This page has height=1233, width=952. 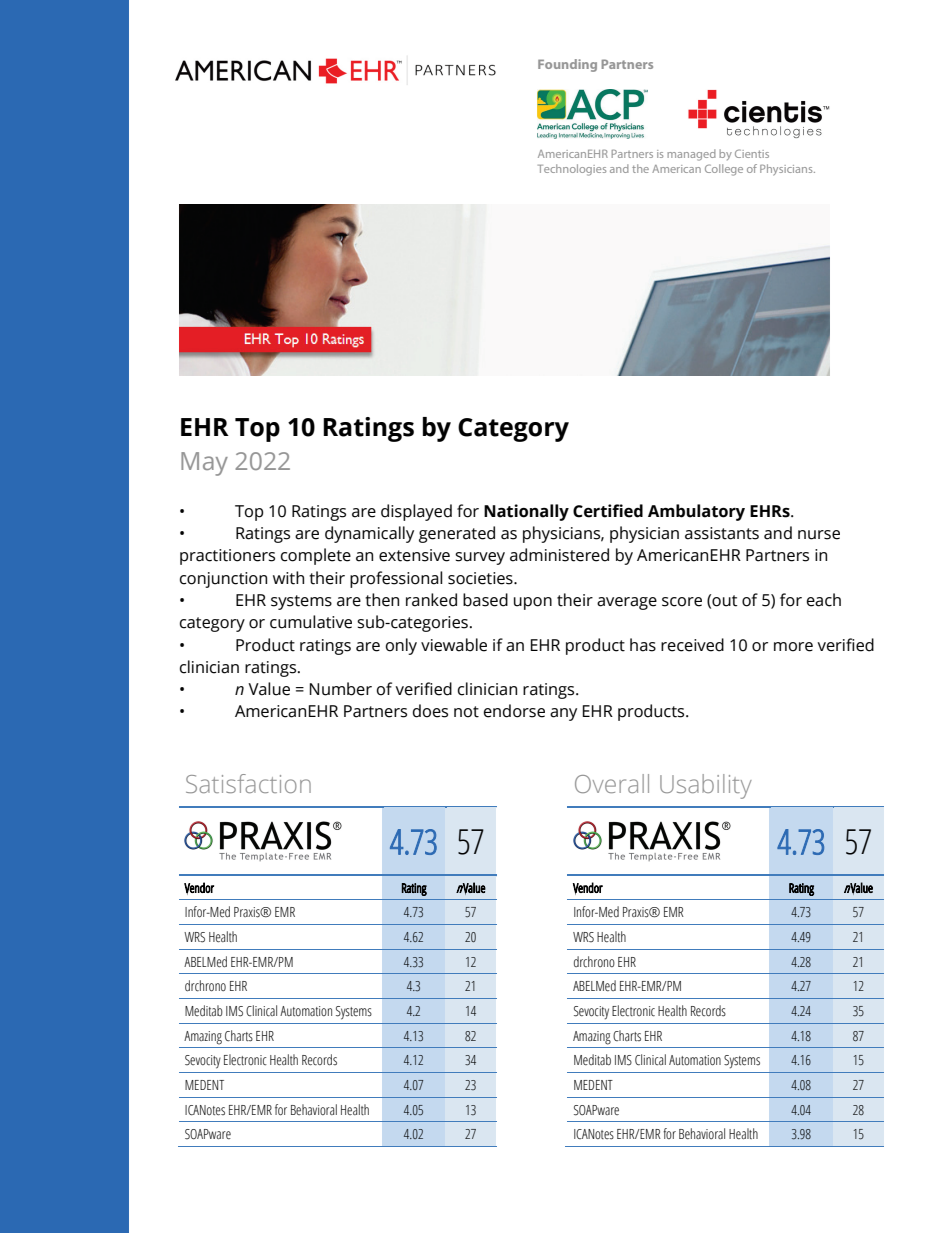 I want to click on Satisfaction, so click(x=248, y=783).
